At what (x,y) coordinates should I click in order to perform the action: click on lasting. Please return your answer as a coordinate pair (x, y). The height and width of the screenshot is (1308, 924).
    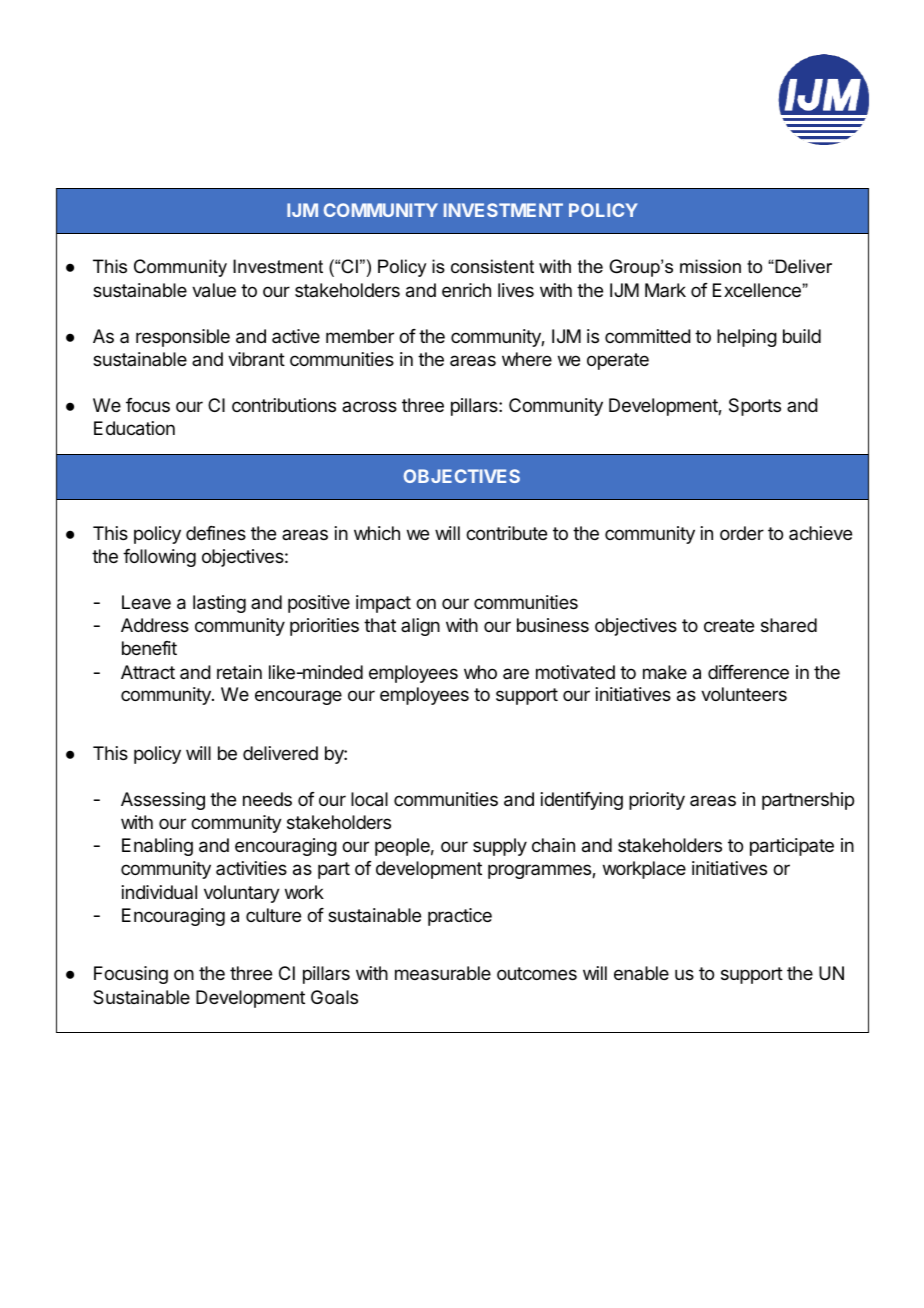
    Looking at the image, I should click on (219, 604).
